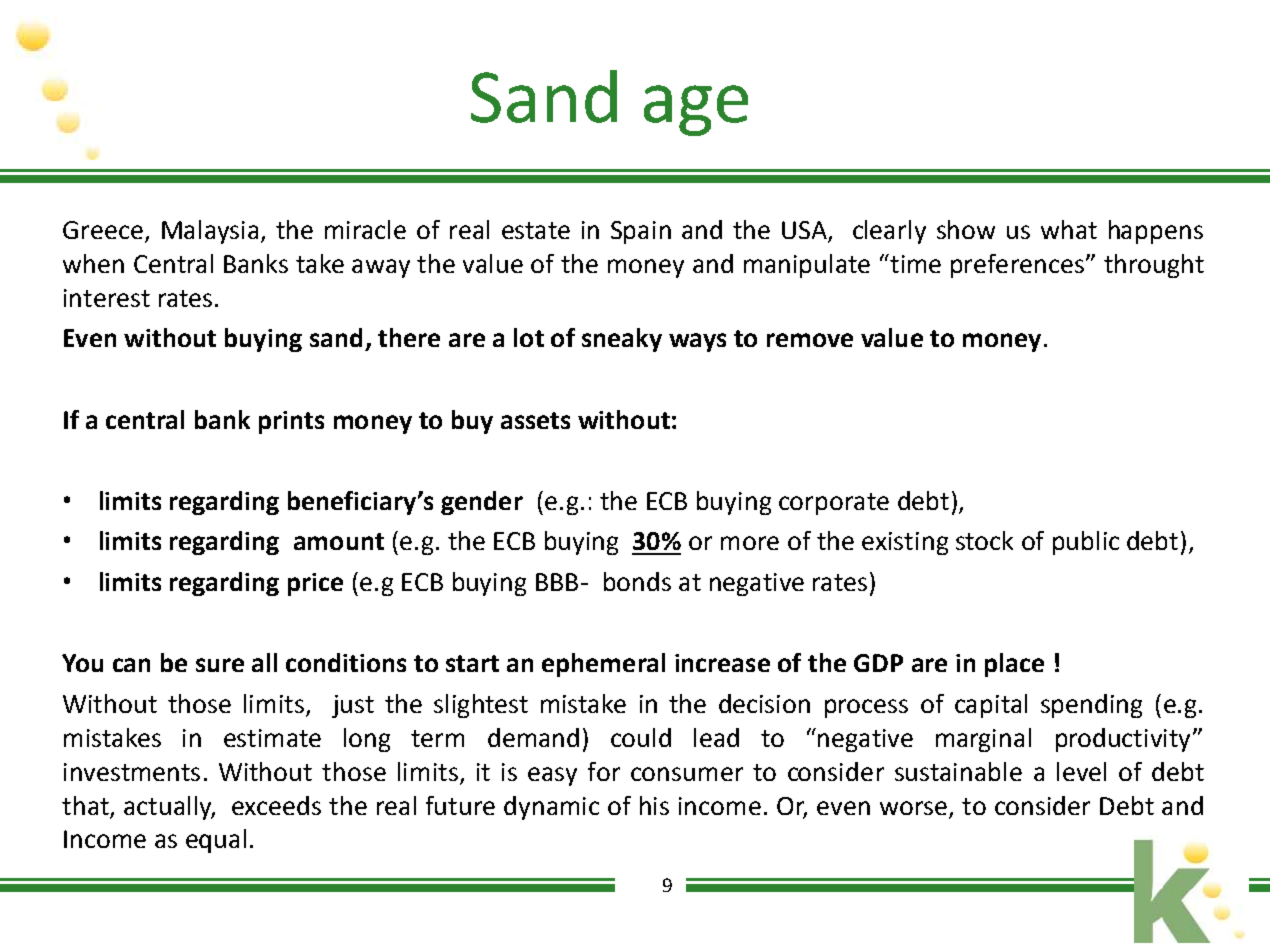 The height and width of the image is (952, 1270). I want to click on Malaysia, so click(210, 232).
